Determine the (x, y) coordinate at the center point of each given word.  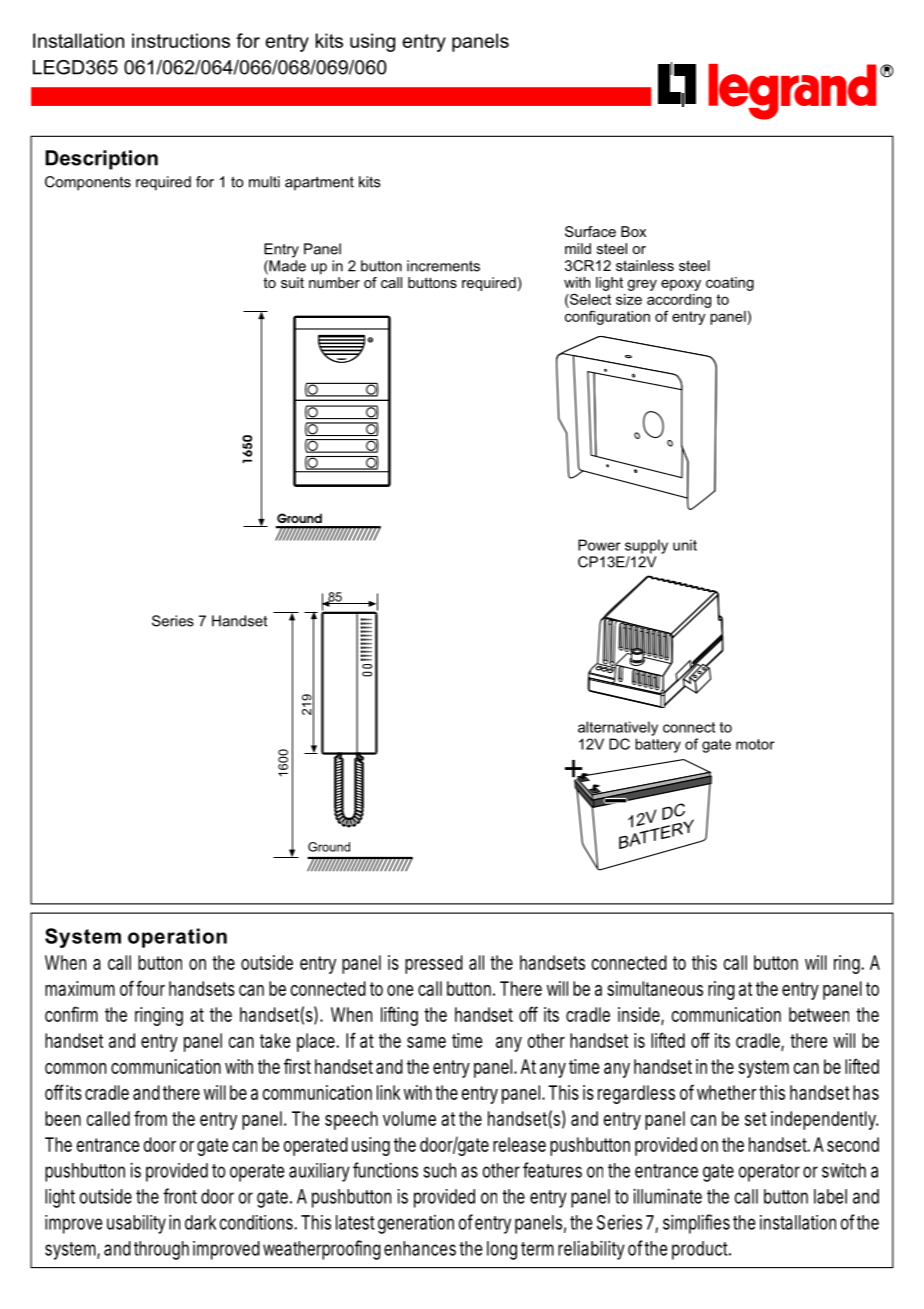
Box (633, 231)
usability (136, 1224)
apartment (319, 183)
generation (416, 1224)
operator (769, 1173)
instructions (181, 40)
